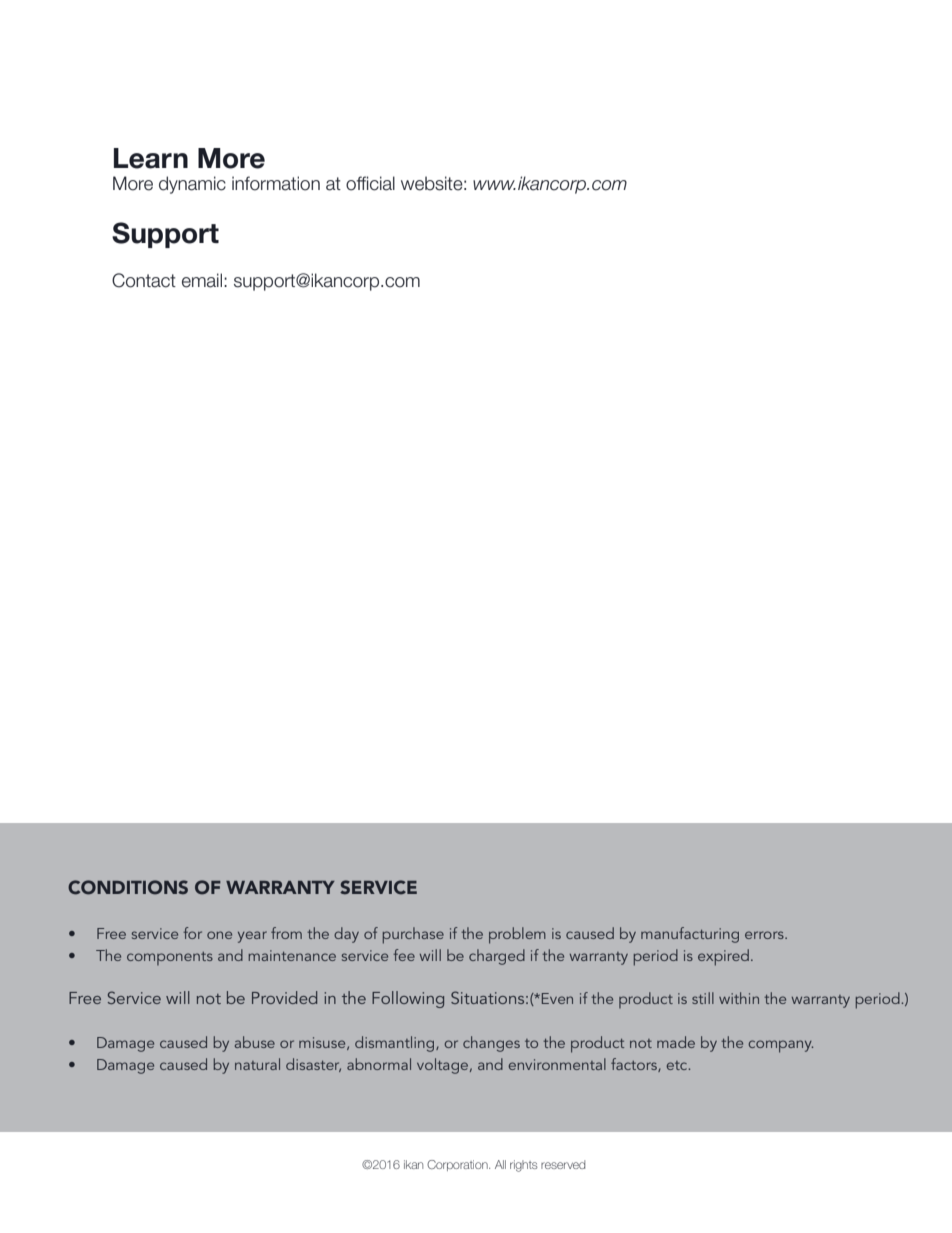 The height and width of the screenshot is (1233, 952). I want to click on information, so click(276, 183).
